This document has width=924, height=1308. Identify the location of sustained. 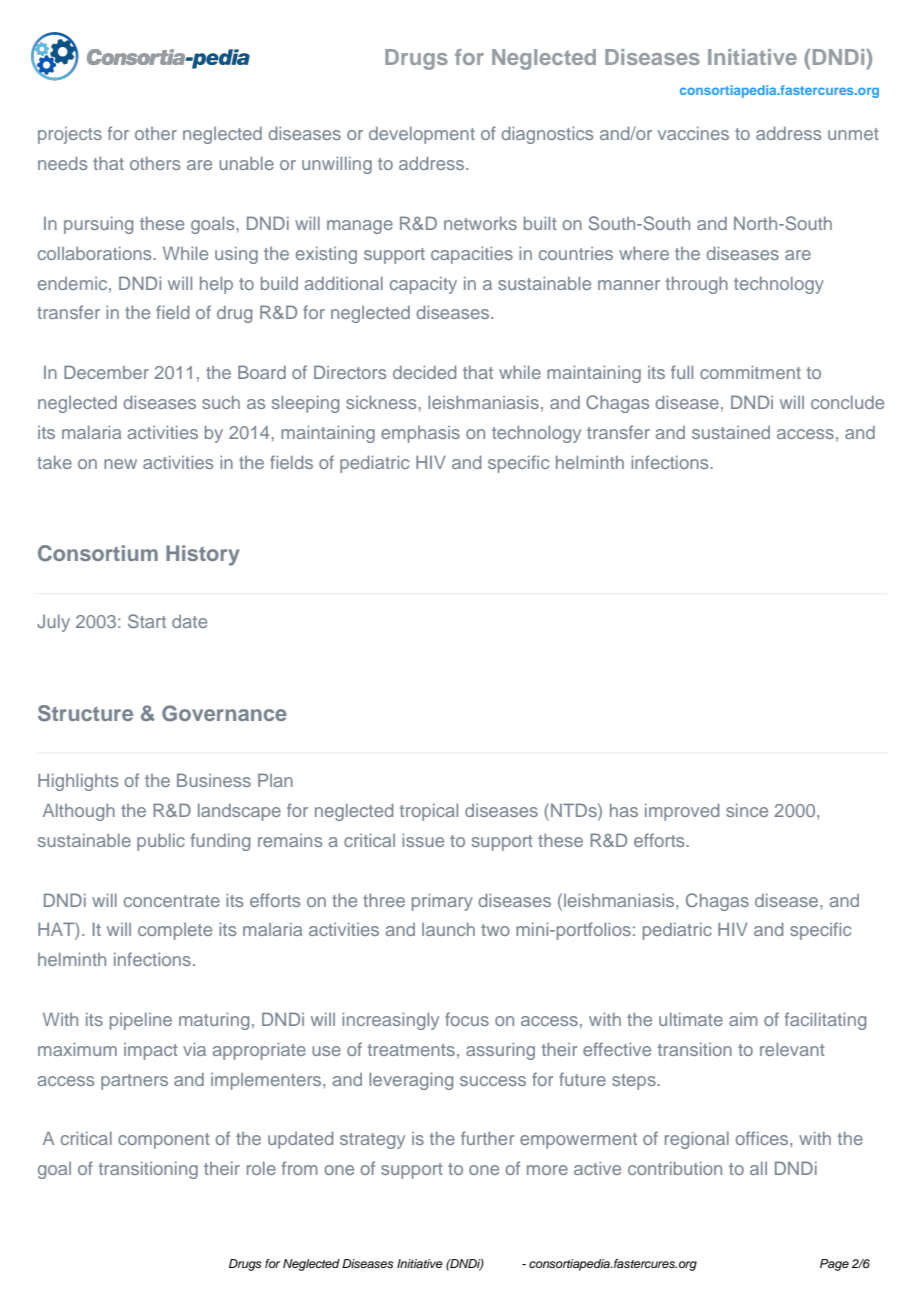
(731, 432).
